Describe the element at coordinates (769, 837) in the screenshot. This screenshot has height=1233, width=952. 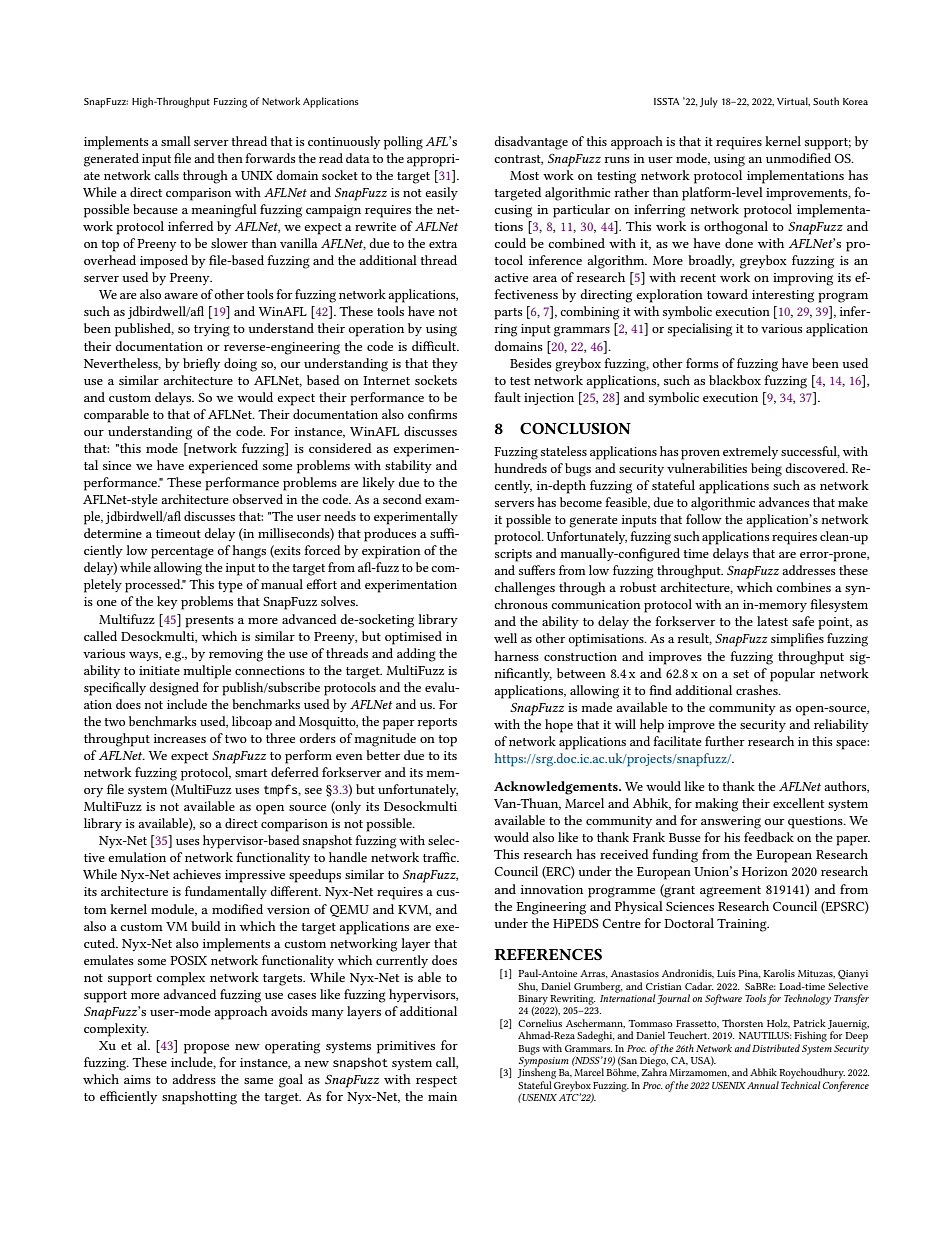
I see `feedback` at that location.
